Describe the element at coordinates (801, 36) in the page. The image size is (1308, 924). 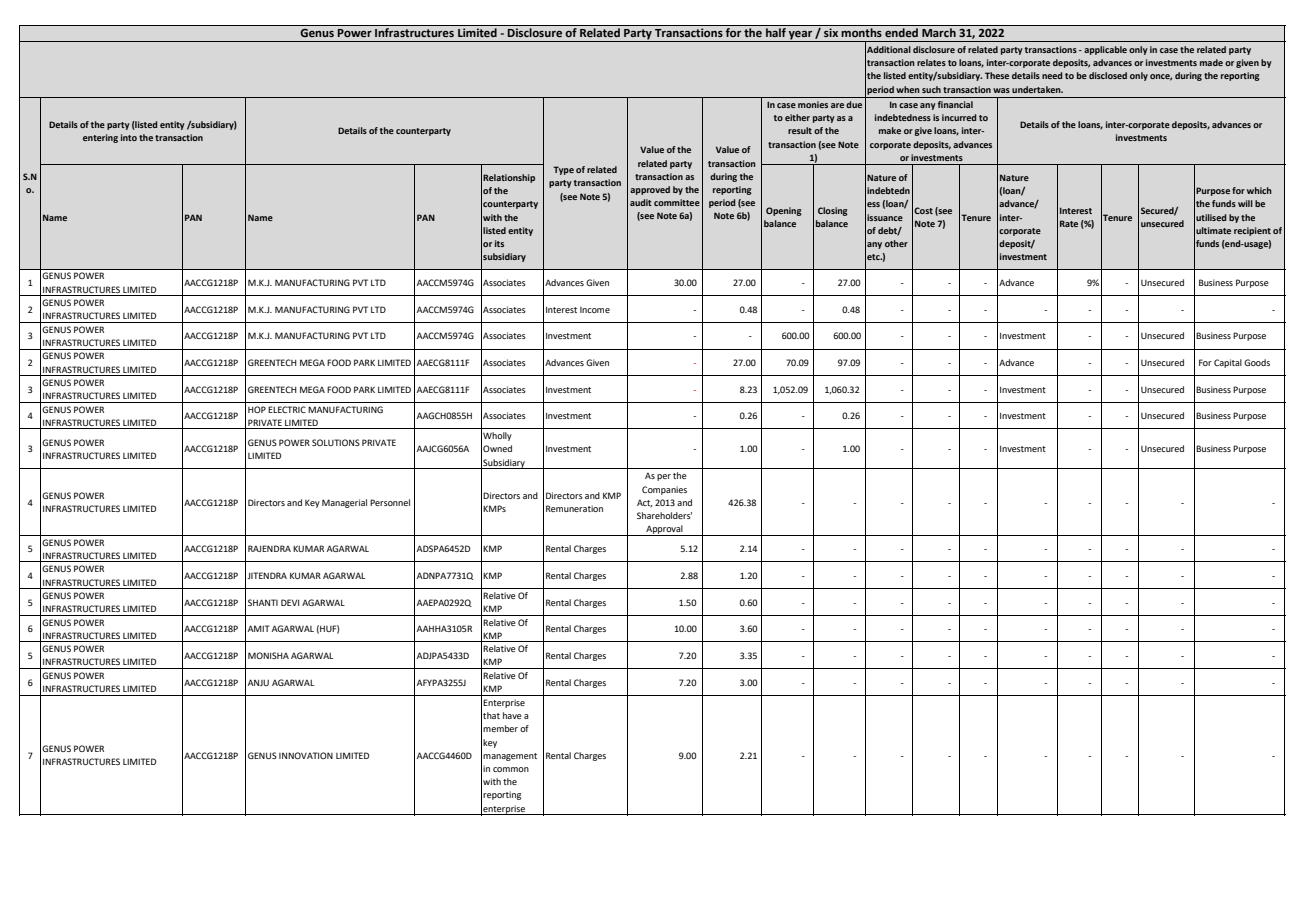
I see `year` at that location.
